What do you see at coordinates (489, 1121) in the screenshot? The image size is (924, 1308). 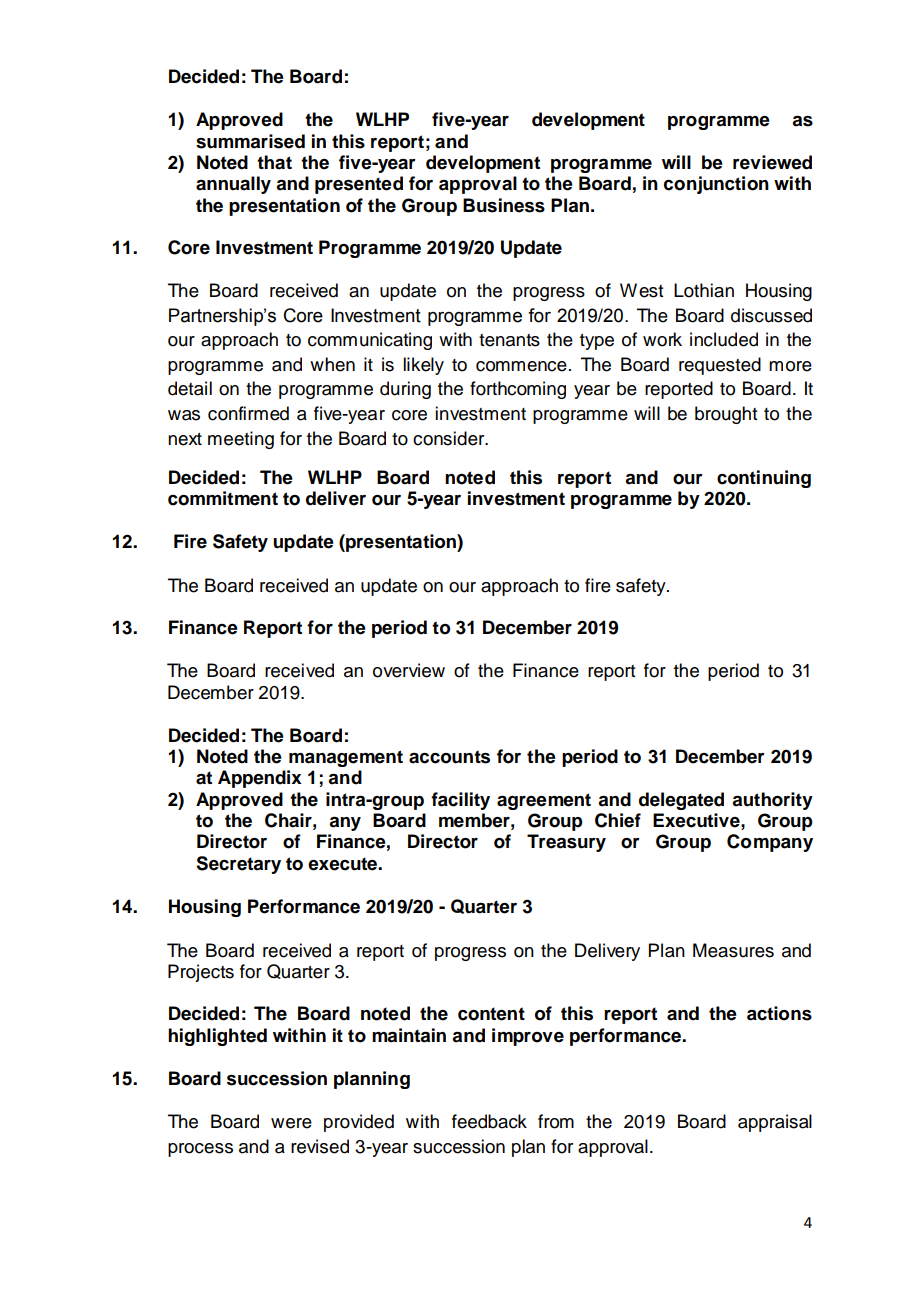 I see `feedback` at bounding box center [489, 1121].
